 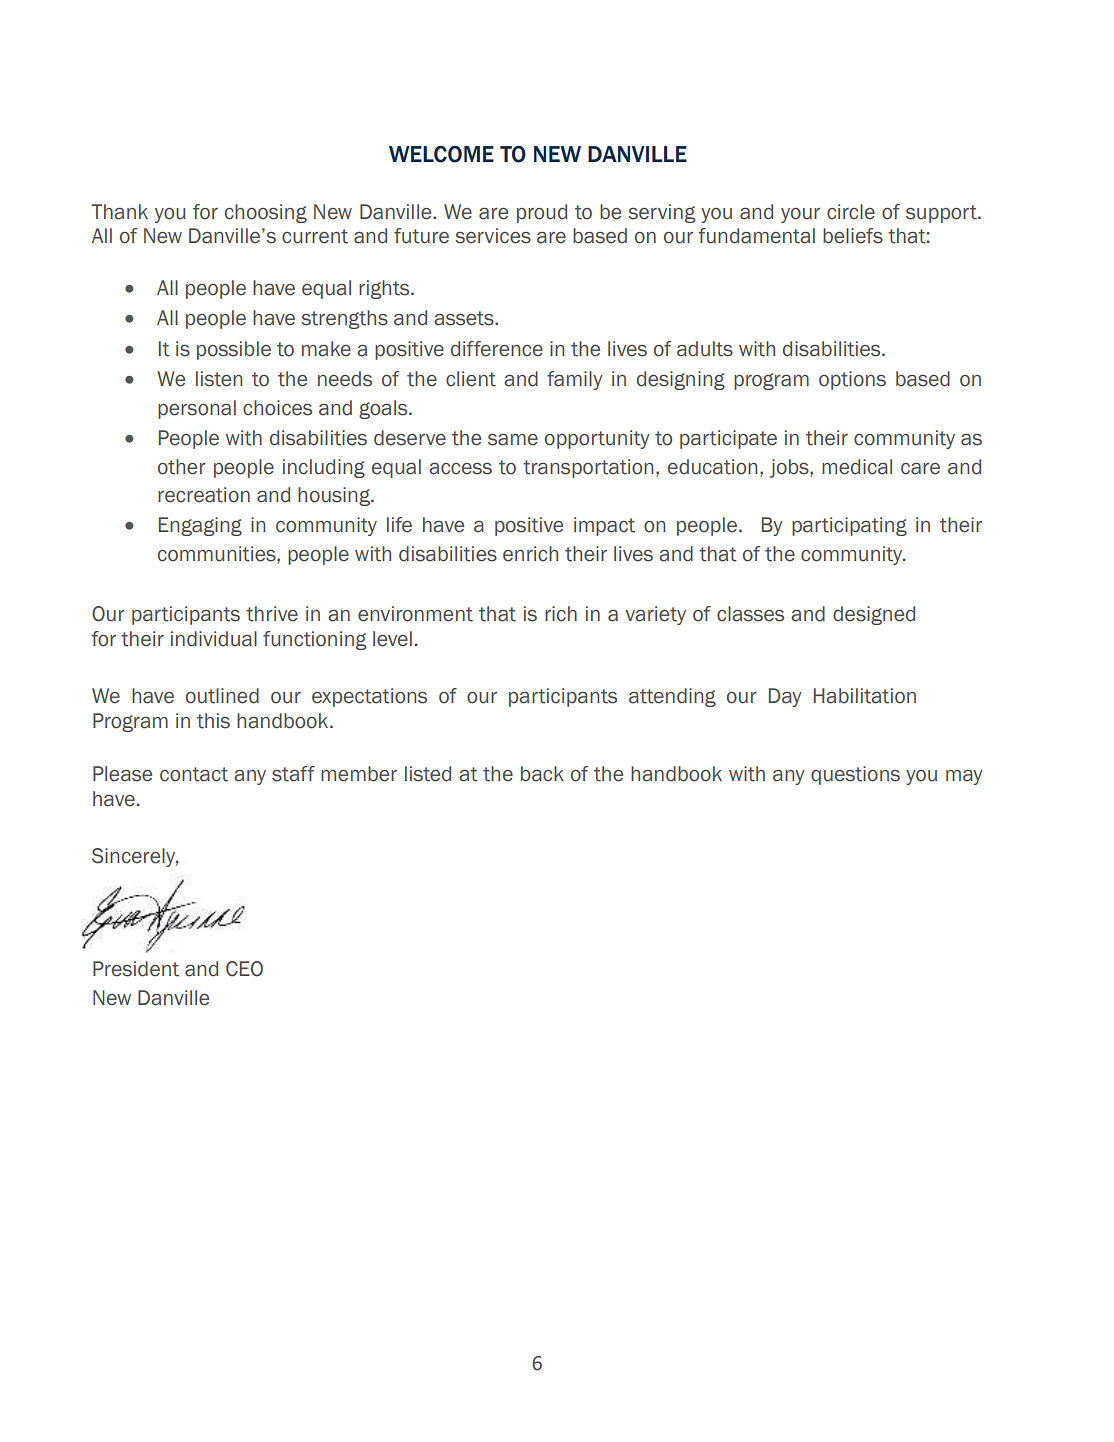 I want to click on choosing, so click(x=266, y=213).
